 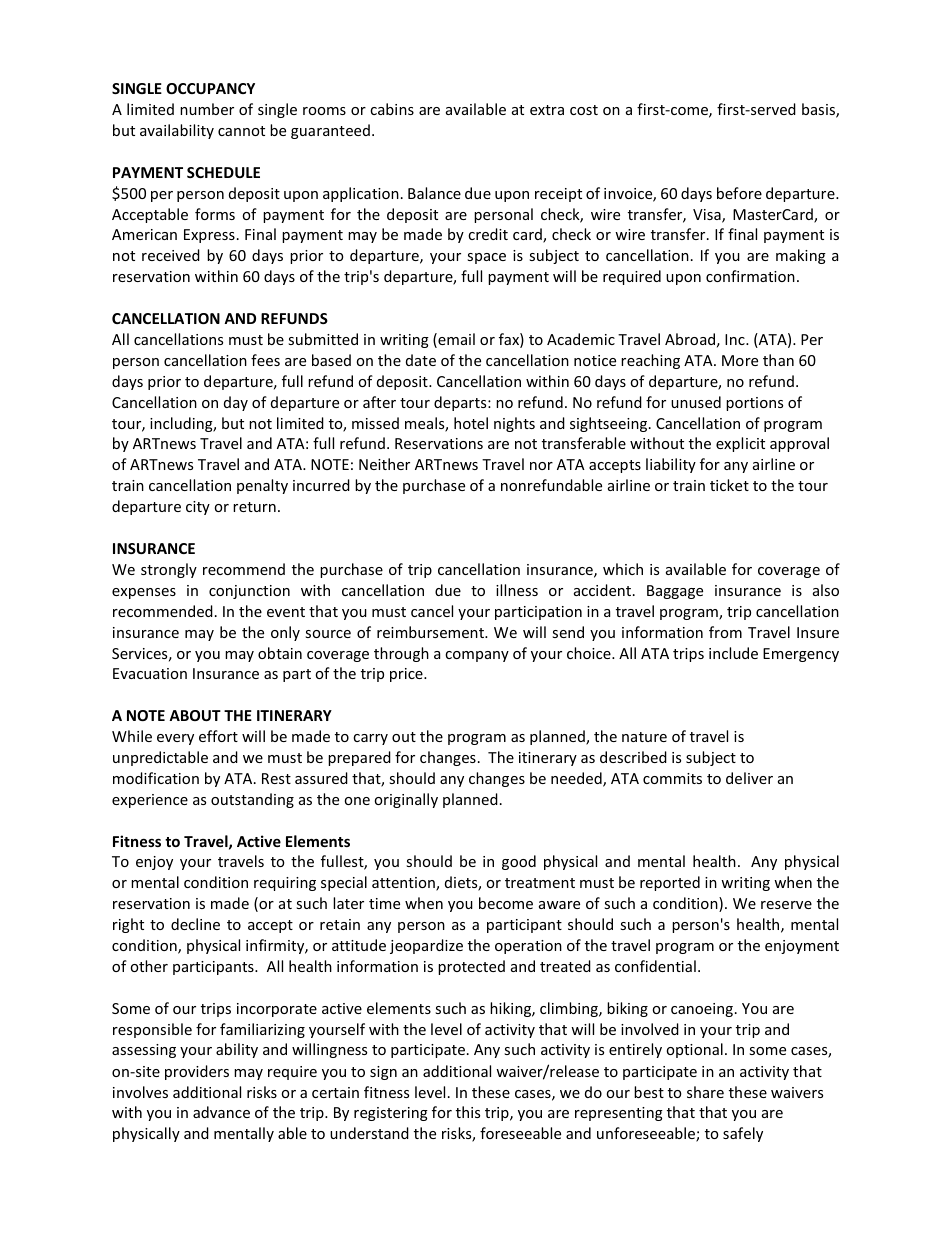 What do you see at coordinates (739, 193) in the screenshot?
I see `before` at bounding box center [739, 193].
